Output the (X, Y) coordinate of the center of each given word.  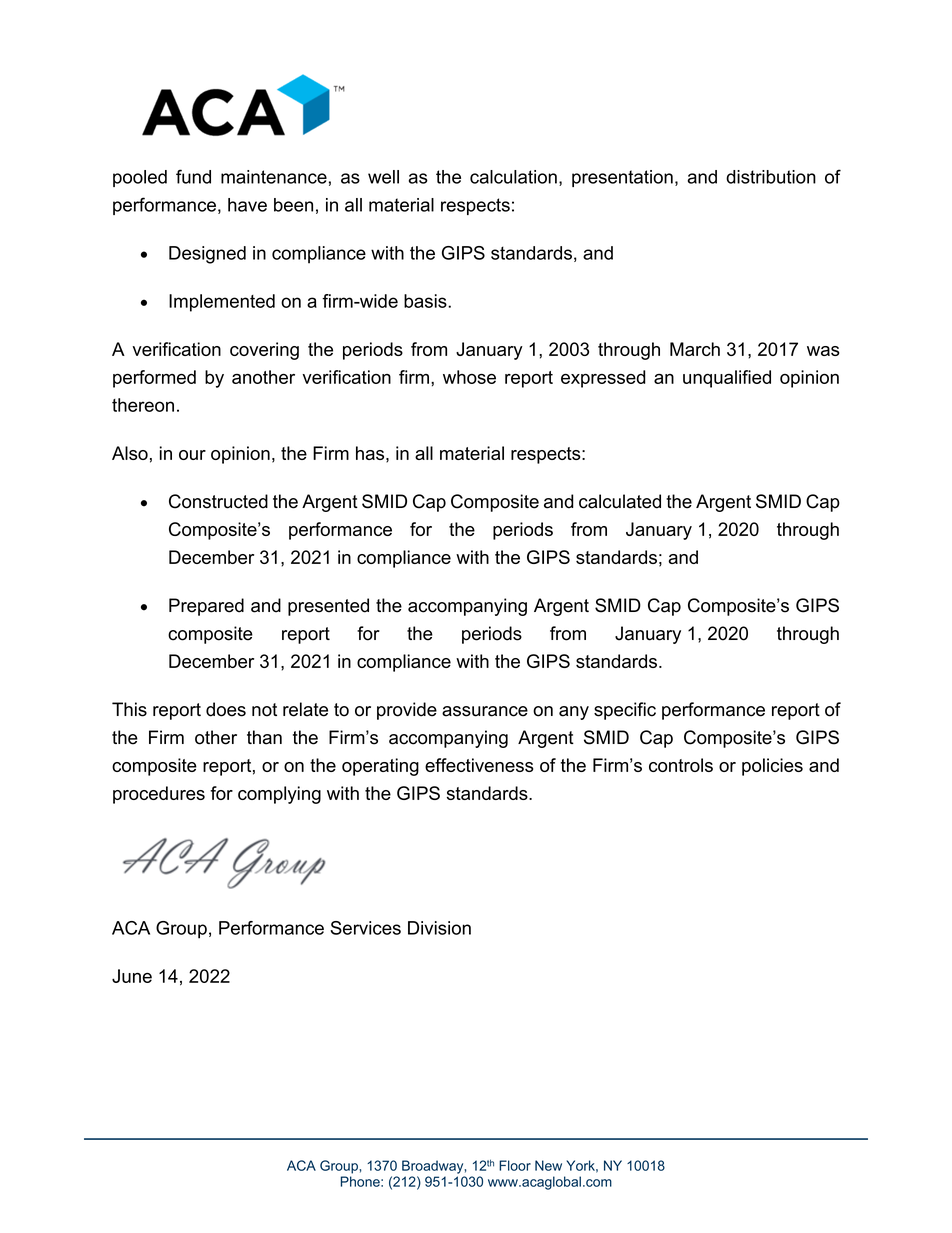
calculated (620, 501)
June (132, 976)
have (247, 205)
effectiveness (479, 765)
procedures (159, 795)
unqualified (727, 379)
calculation (513, 177)
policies (772, 767)
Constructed (218, 501)
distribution (771, 177)
